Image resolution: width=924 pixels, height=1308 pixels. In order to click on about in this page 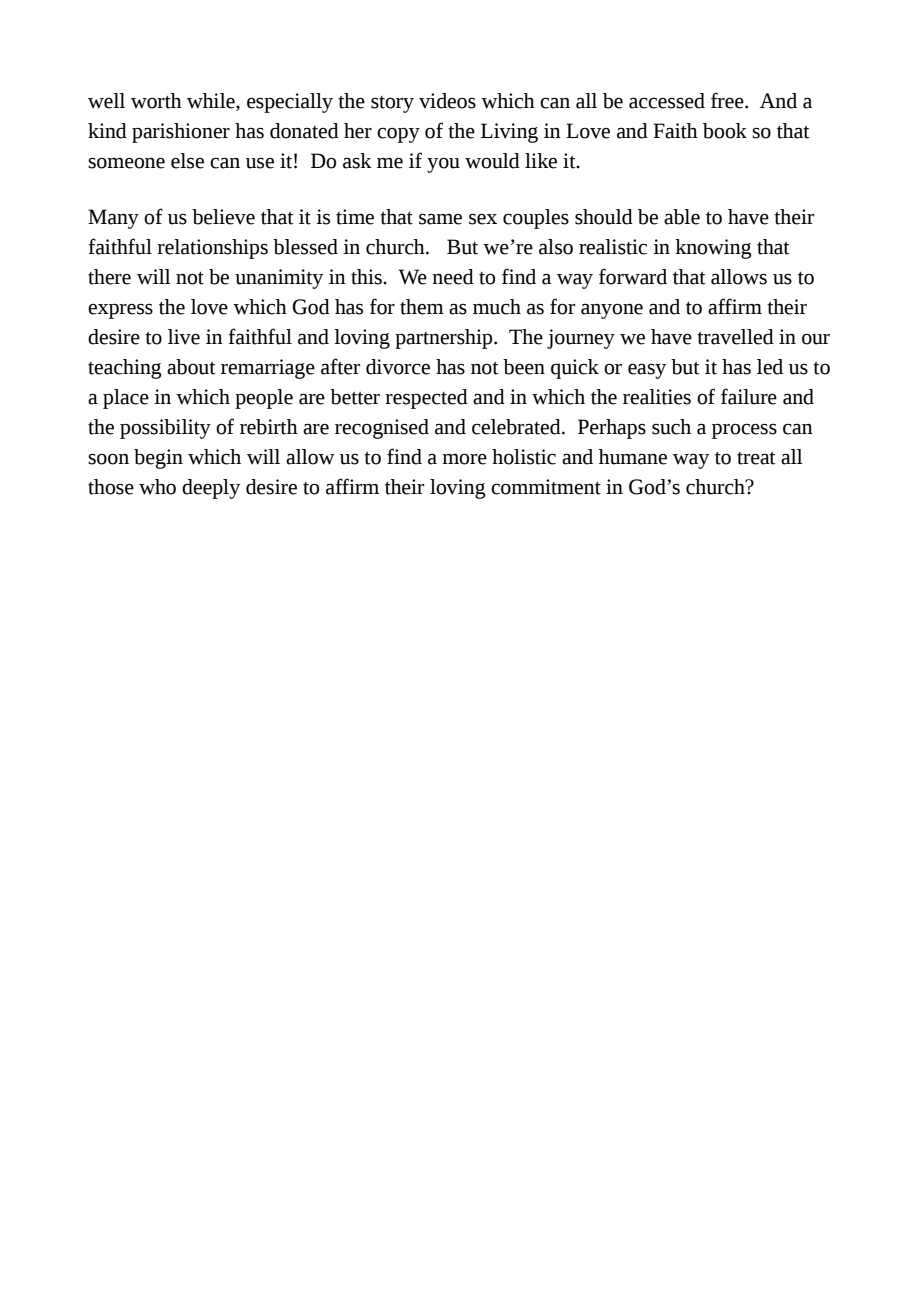, I will do `click(191, 367)`.
